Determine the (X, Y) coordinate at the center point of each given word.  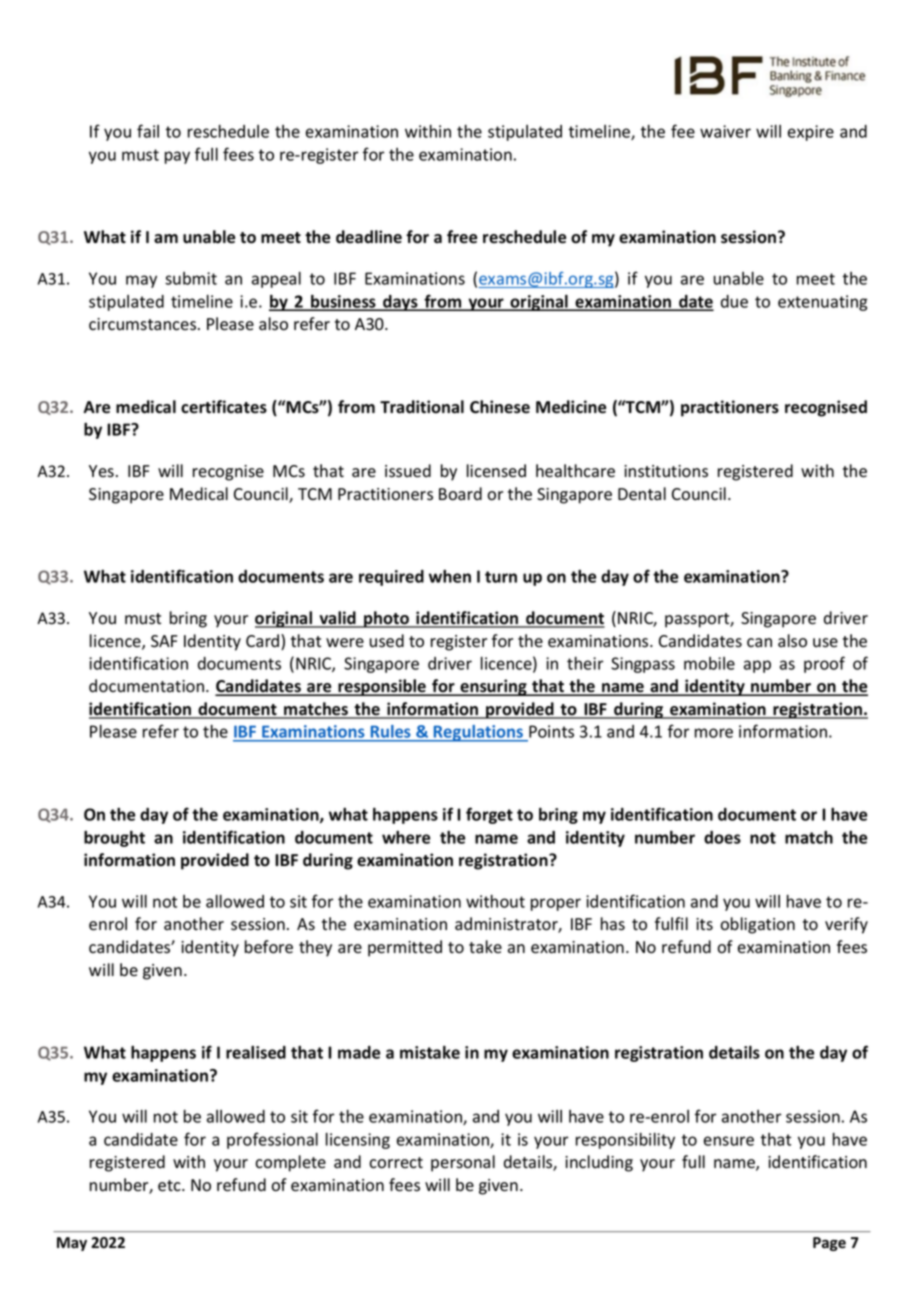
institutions (666, 471)
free (462, 237)
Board (460, 494)
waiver (725, 131)
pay (177, 157)
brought (114, 838)
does (722, 837)
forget (489, 815)
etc (170, 1186)
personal (463, 1163)
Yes (101, 471)
